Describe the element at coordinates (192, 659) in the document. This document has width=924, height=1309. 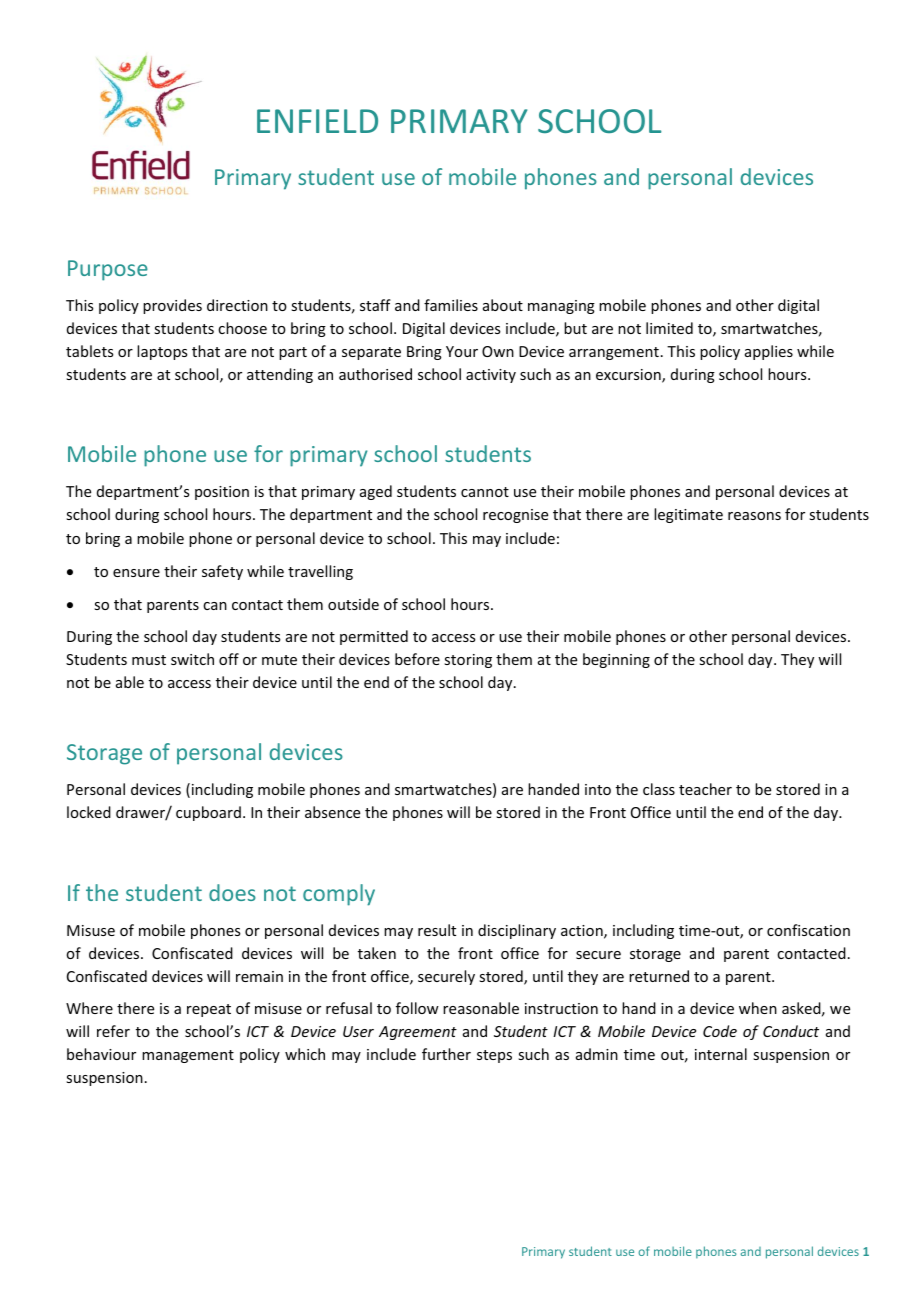
I see `switch` at that location.
